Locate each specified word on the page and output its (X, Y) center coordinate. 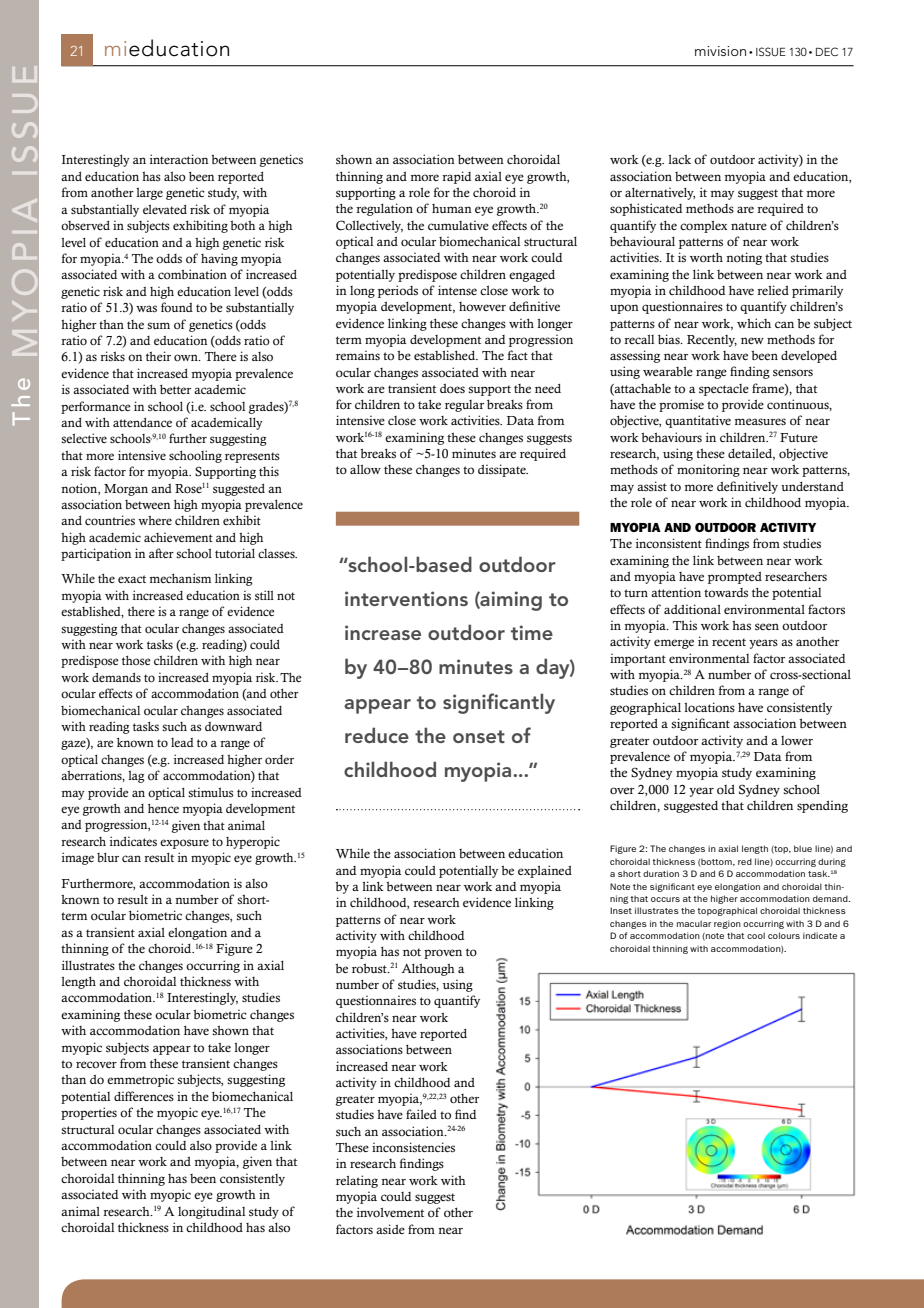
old (726, 789)
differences (144, 1096)
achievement (178, 537)
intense (457, 290)
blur (108, 857)
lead (182, 742)
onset (479, 736)
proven (443, 954)
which (754, 323)
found (177, 307)
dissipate (503, 470)
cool (756, 935)
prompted (735, 578)
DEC (827, 51)
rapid (457, 177)
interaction (179, 159)
